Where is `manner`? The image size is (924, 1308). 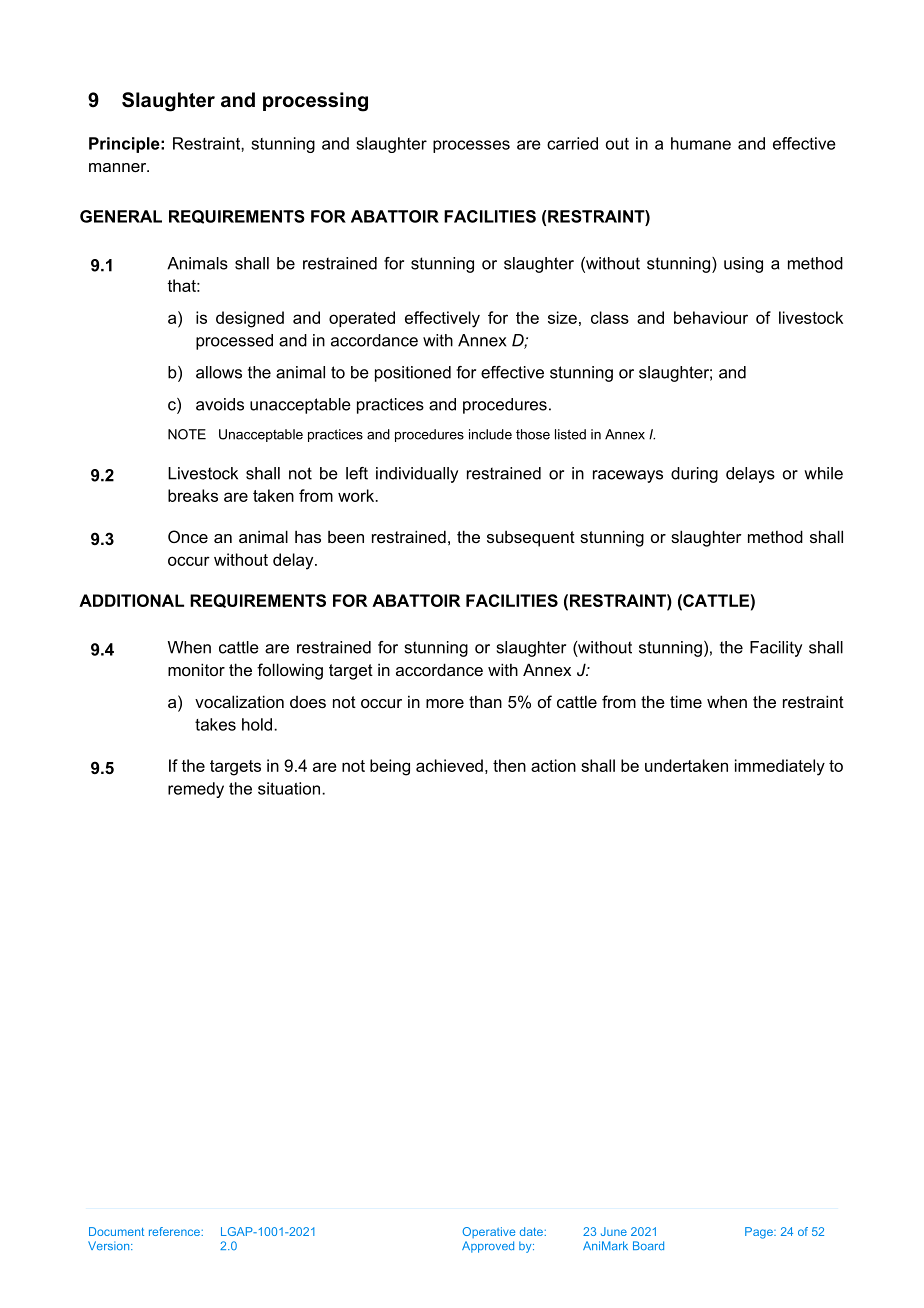 manner is located at coordinates (119, 167).
